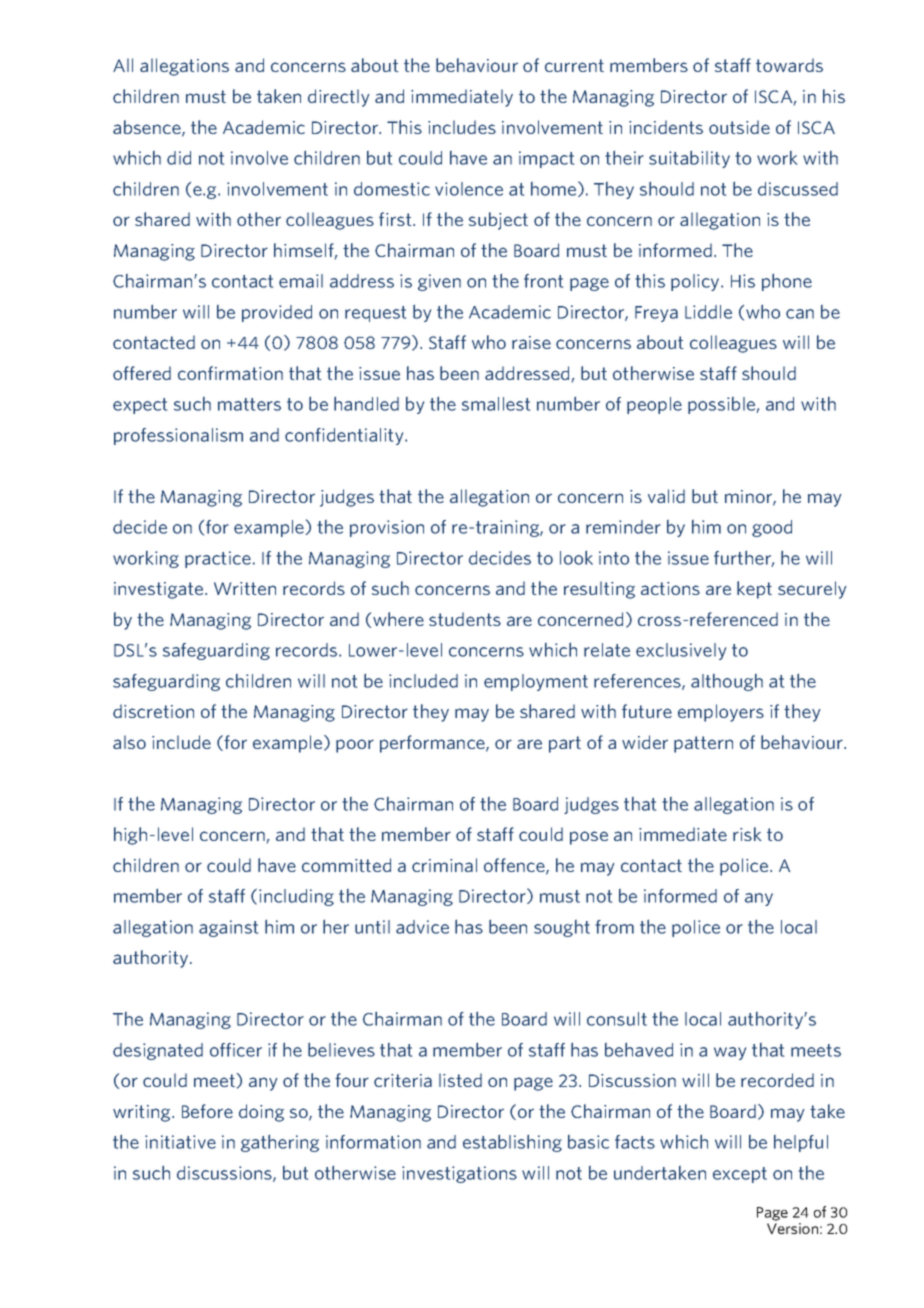 Image resolution: width=924 pixels, height=1308 pixels. What do you see at coordinates (666, 496) in the document?
I see `valid` at bounding box center [666, 496].
